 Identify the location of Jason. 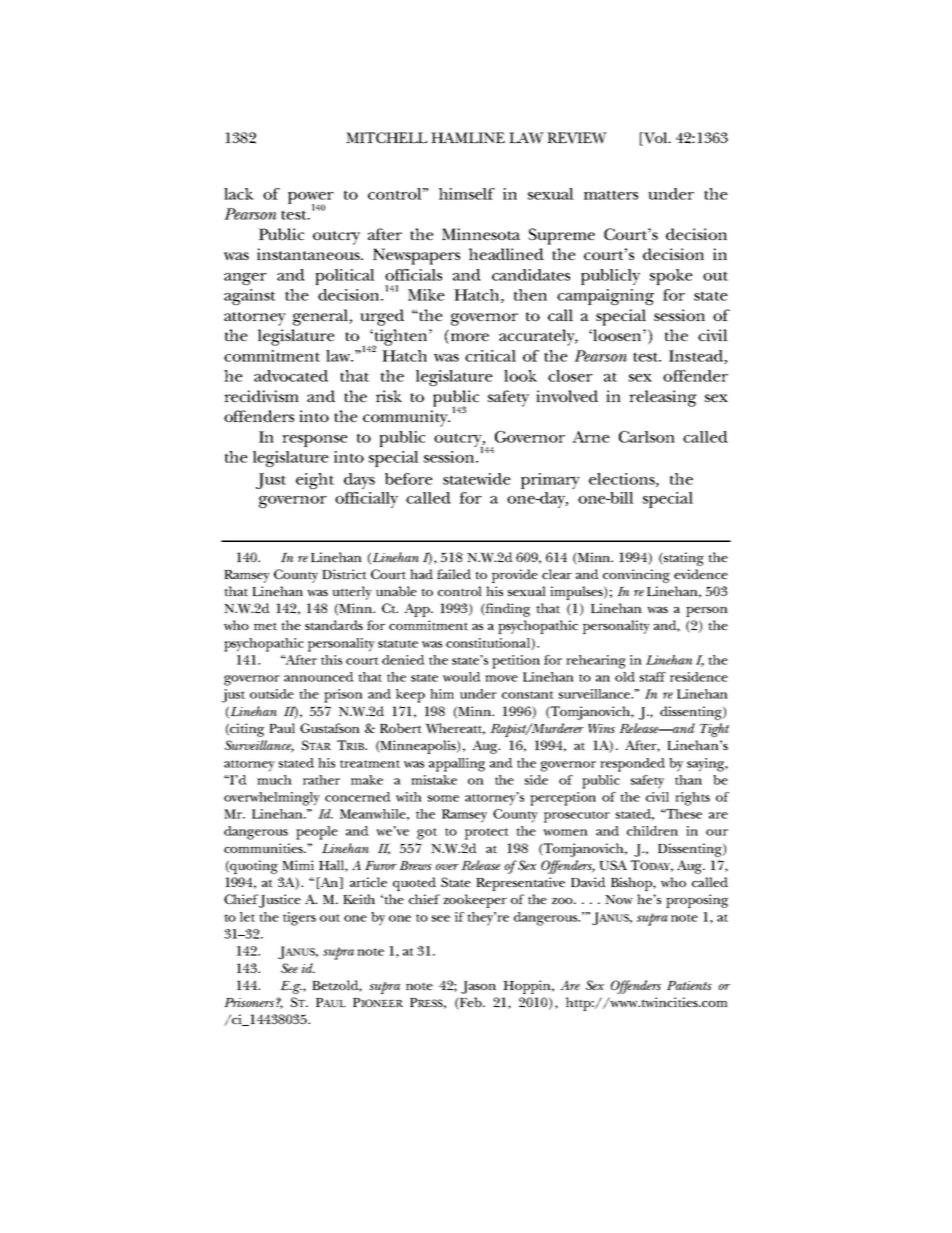
(478, 987).
